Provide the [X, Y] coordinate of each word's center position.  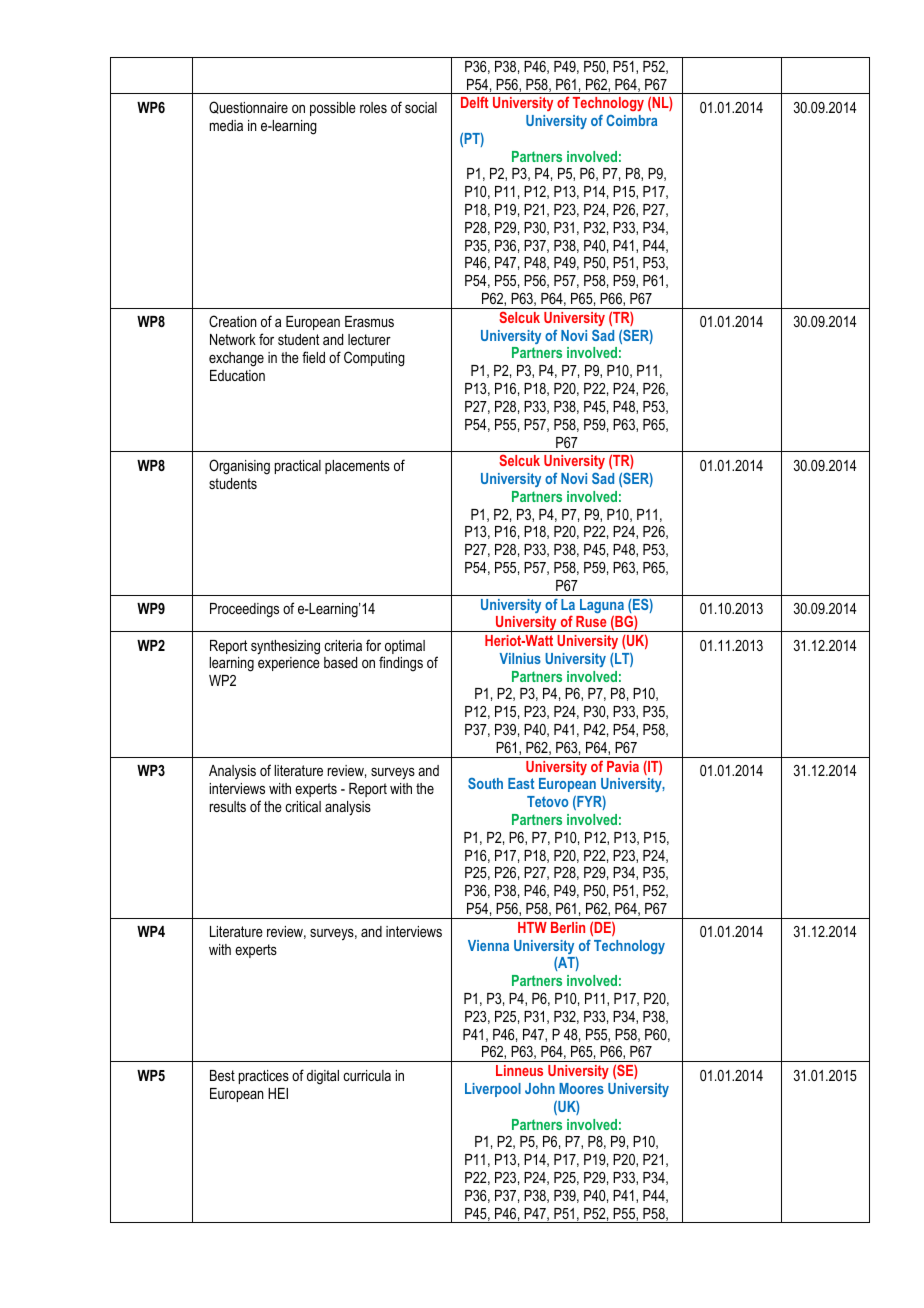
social [421, 107]
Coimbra [631, 120]
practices [264, 1077]
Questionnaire [248, 107]
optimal [405, 647]
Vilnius [520, 658]
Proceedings [244, 610]
